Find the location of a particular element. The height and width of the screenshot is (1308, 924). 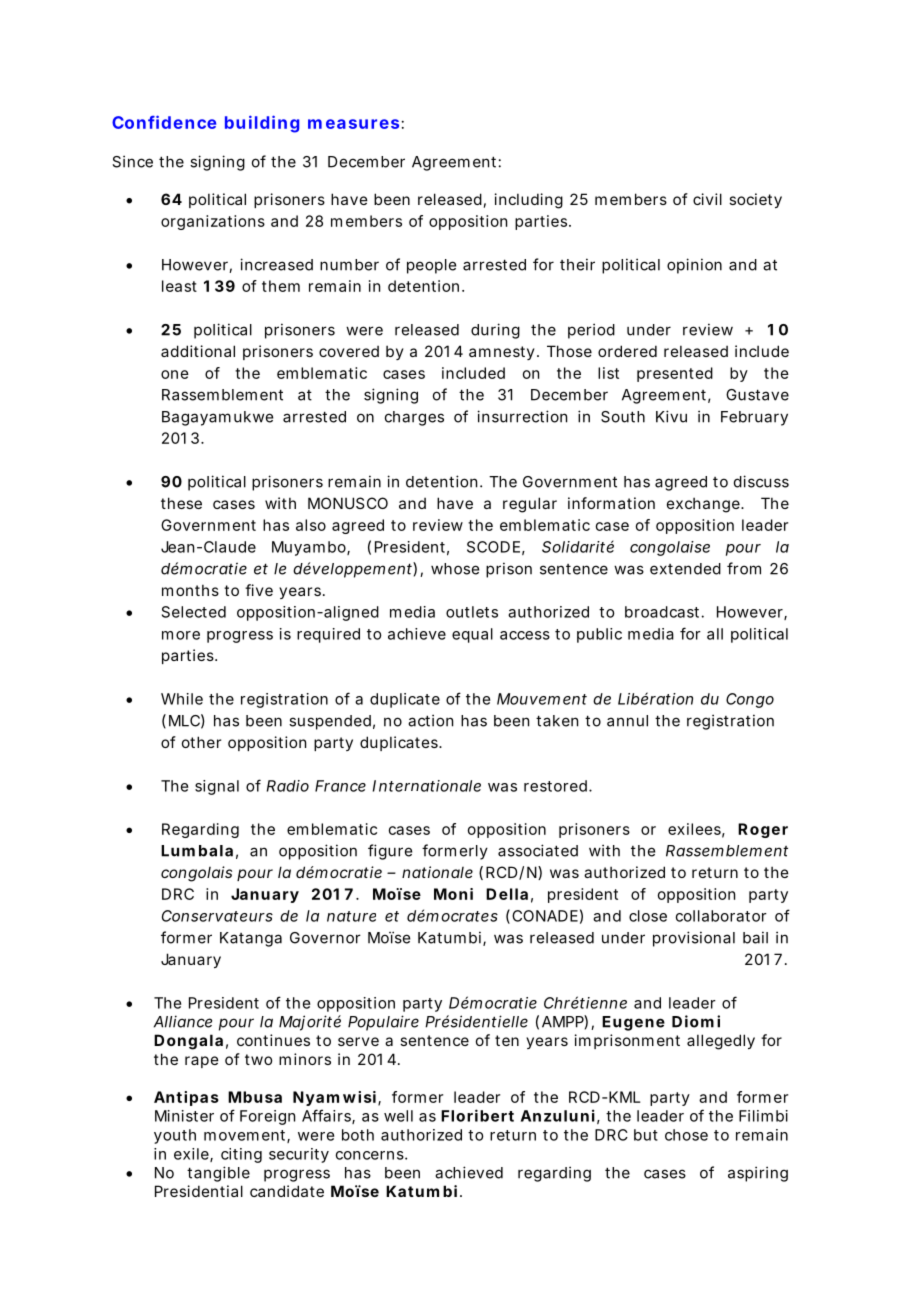

tangible is located at coordinates (218, 1174).
